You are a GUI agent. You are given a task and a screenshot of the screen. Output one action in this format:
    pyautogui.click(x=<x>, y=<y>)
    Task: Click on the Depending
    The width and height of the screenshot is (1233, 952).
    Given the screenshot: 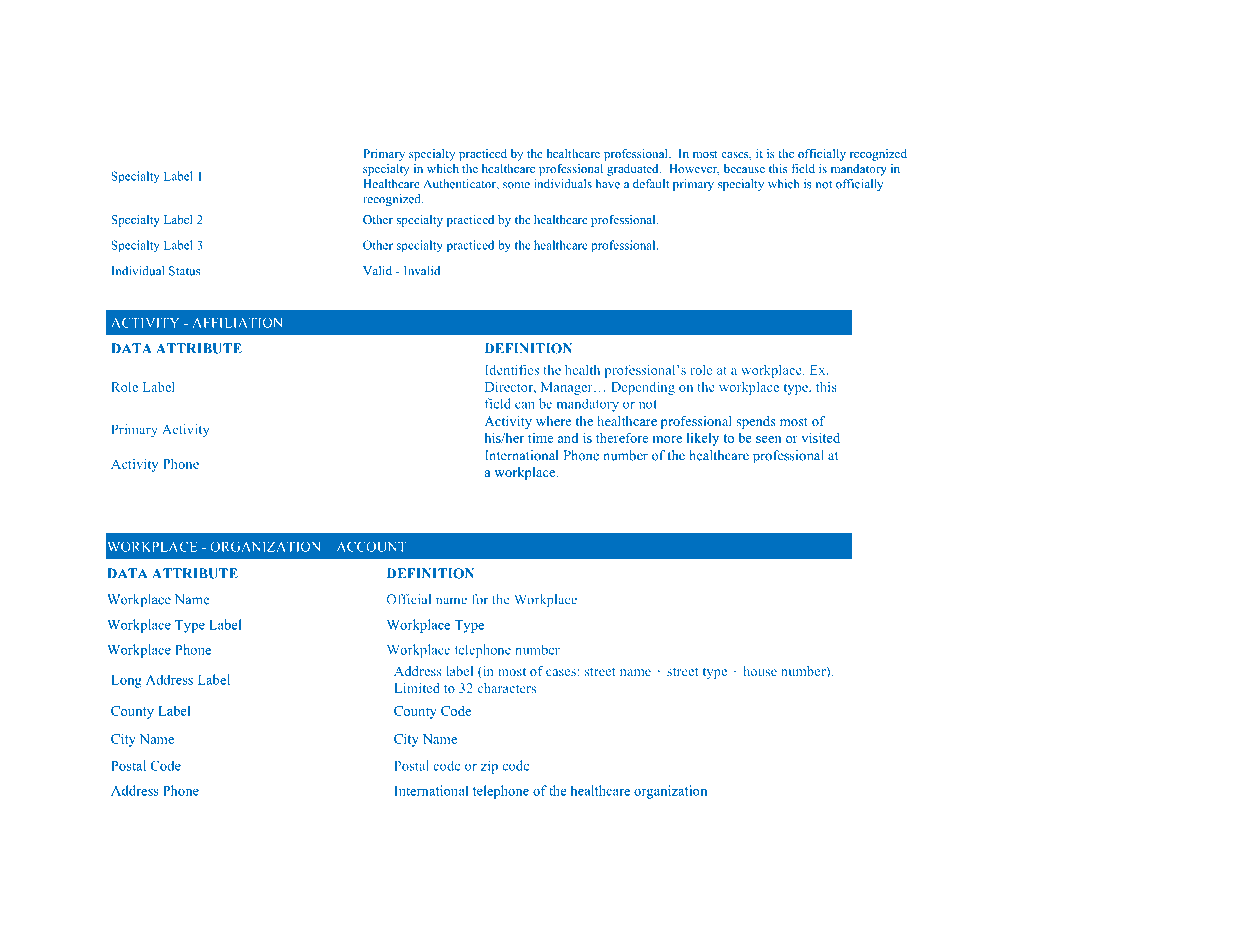 What is the action you would take?
    pyautogui.click(x=643, y=388)
